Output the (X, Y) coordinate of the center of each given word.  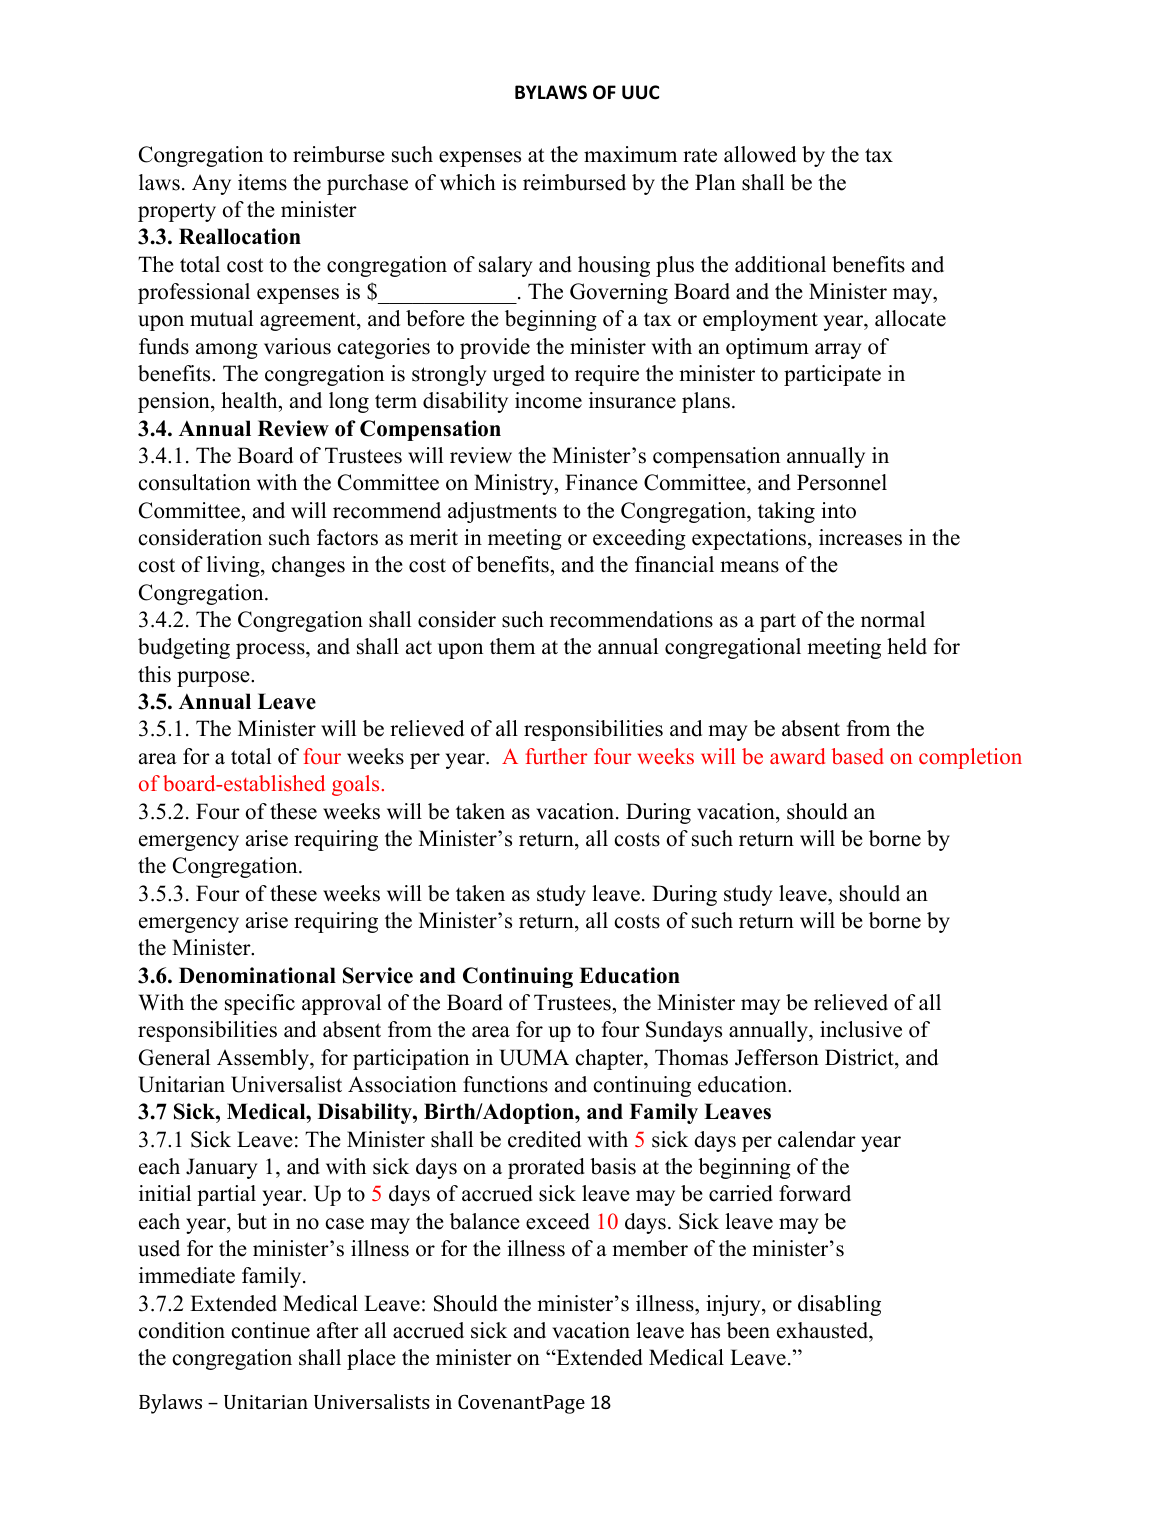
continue (271, 1330)
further (556, 756)
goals (355, 785)
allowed (760, 154)
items (262, 182)
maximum (630, 154)
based (858, 756)
